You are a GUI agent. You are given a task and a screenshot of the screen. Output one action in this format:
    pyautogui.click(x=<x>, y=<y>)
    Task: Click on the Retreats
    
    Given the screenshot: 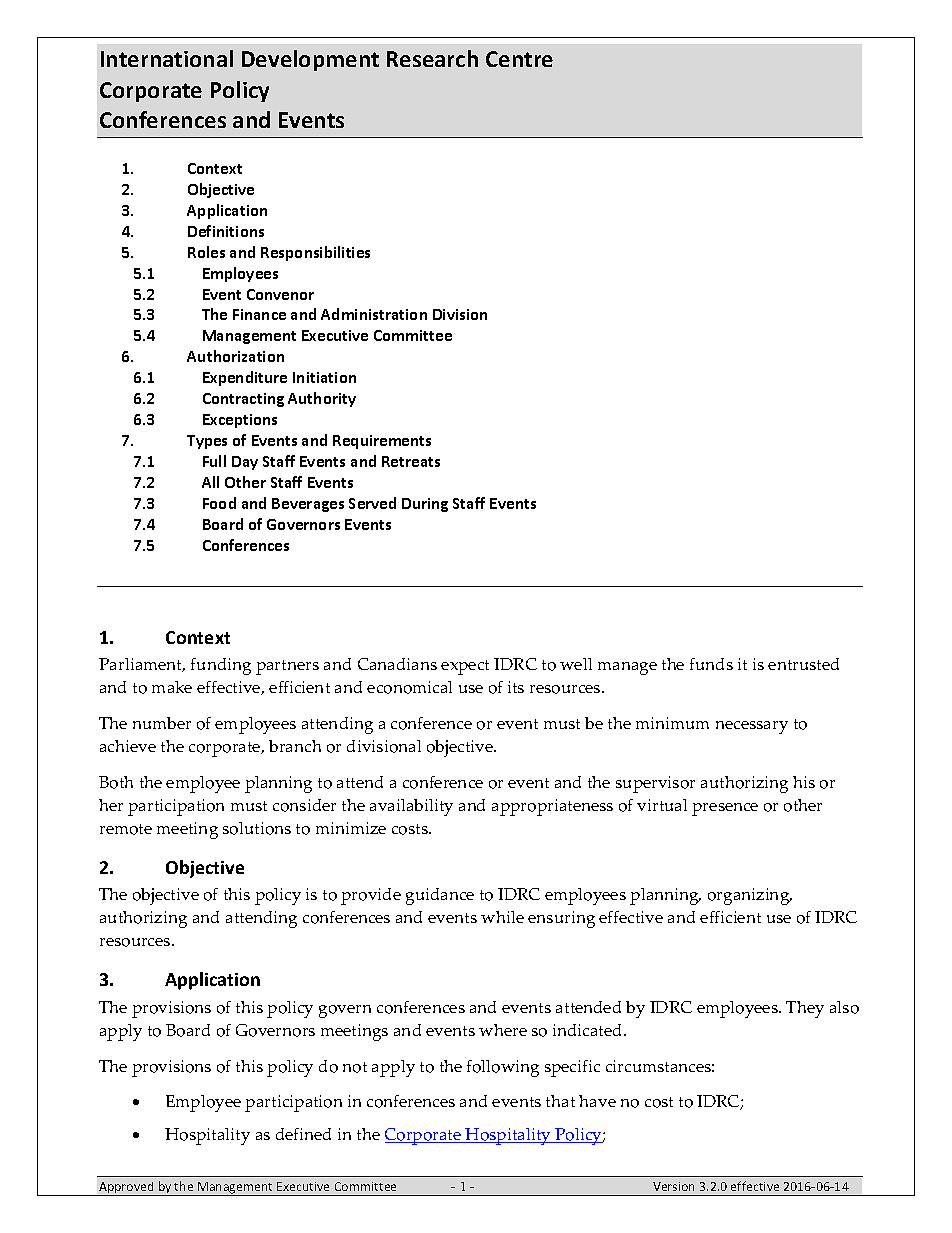 What is the action you would take?
    pyautogui.click(x=411, y=461)
